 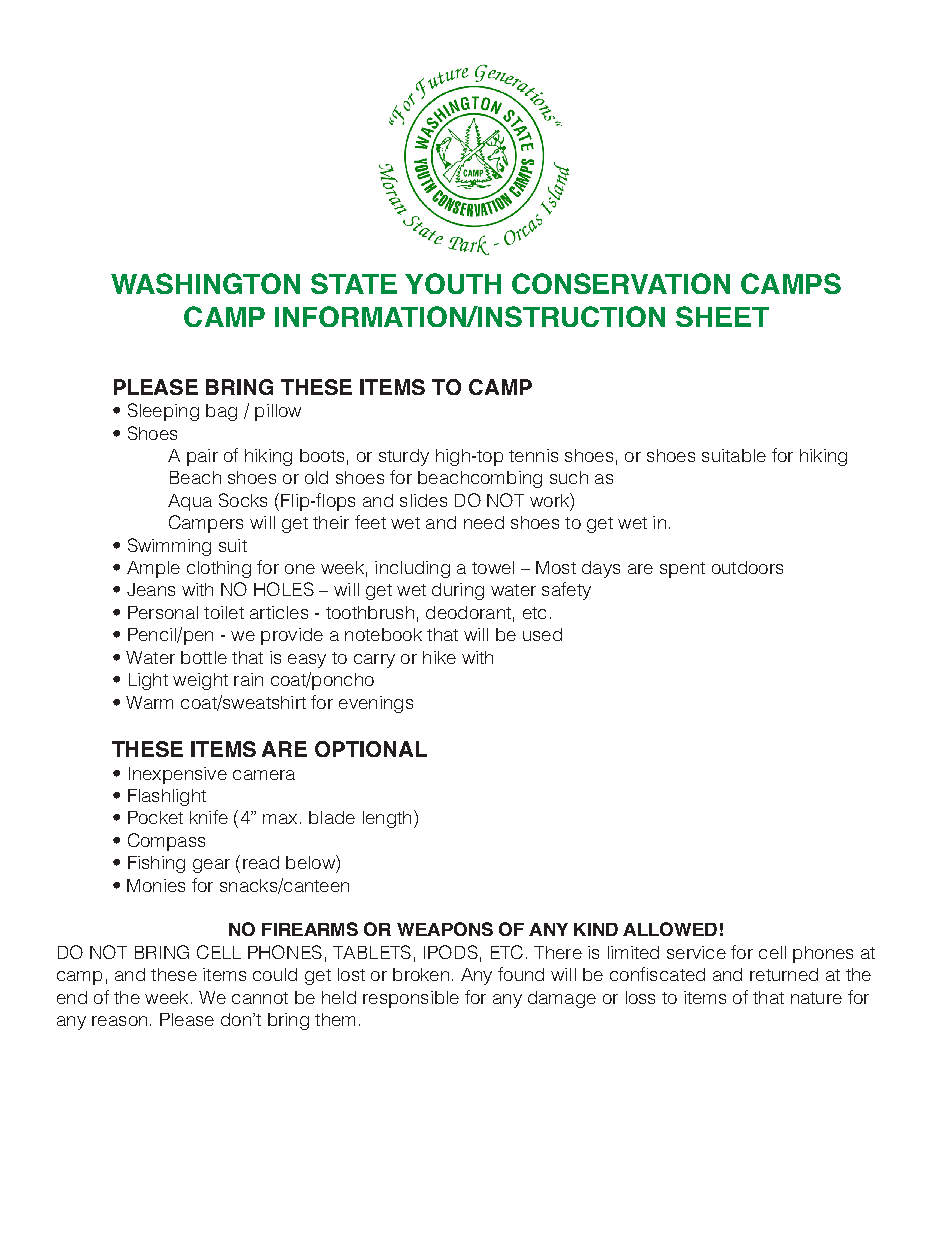 What do you see at coordinates (439, 657) in the screenshot?
I see `hike` at bounding box center [439, 657].
